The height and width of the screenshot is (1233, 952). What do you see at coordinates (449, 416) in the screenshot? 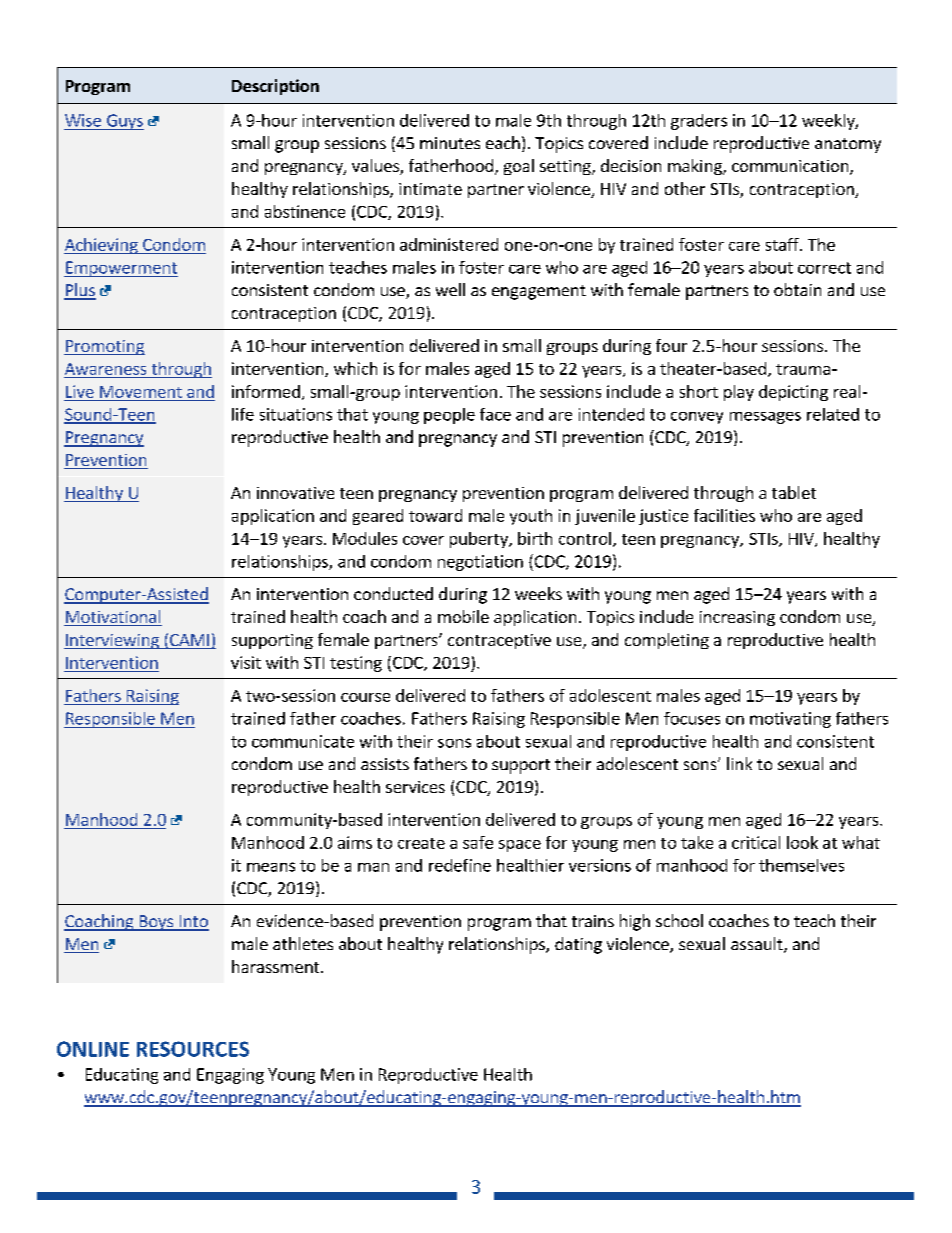
I see `people` at bounding box center [449, 416].
